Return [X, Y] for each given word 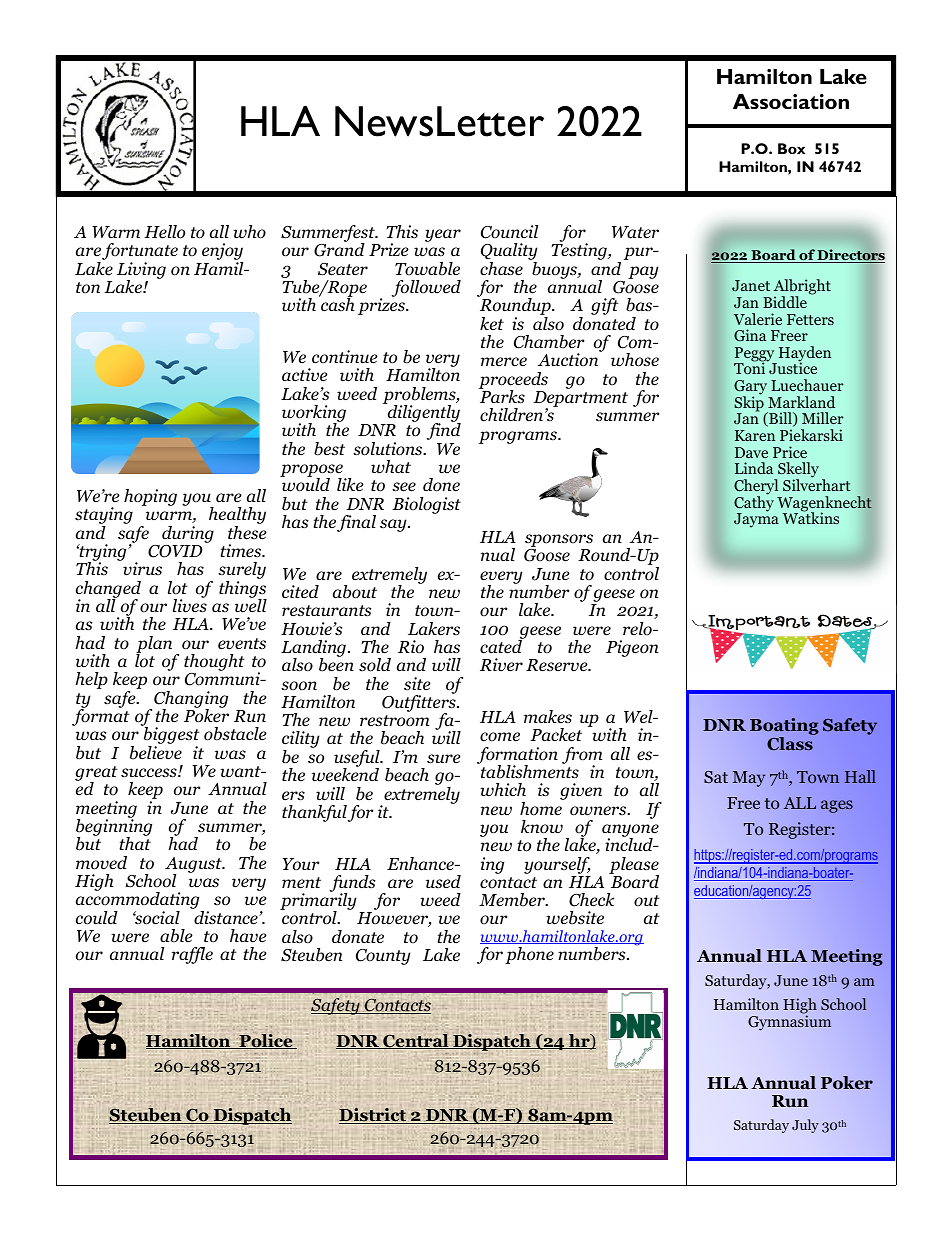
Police [266, 1041]
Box [791, 148]
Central [416, 1041]
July [805, 1126]
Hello [164, 232]
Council [509, 232]
